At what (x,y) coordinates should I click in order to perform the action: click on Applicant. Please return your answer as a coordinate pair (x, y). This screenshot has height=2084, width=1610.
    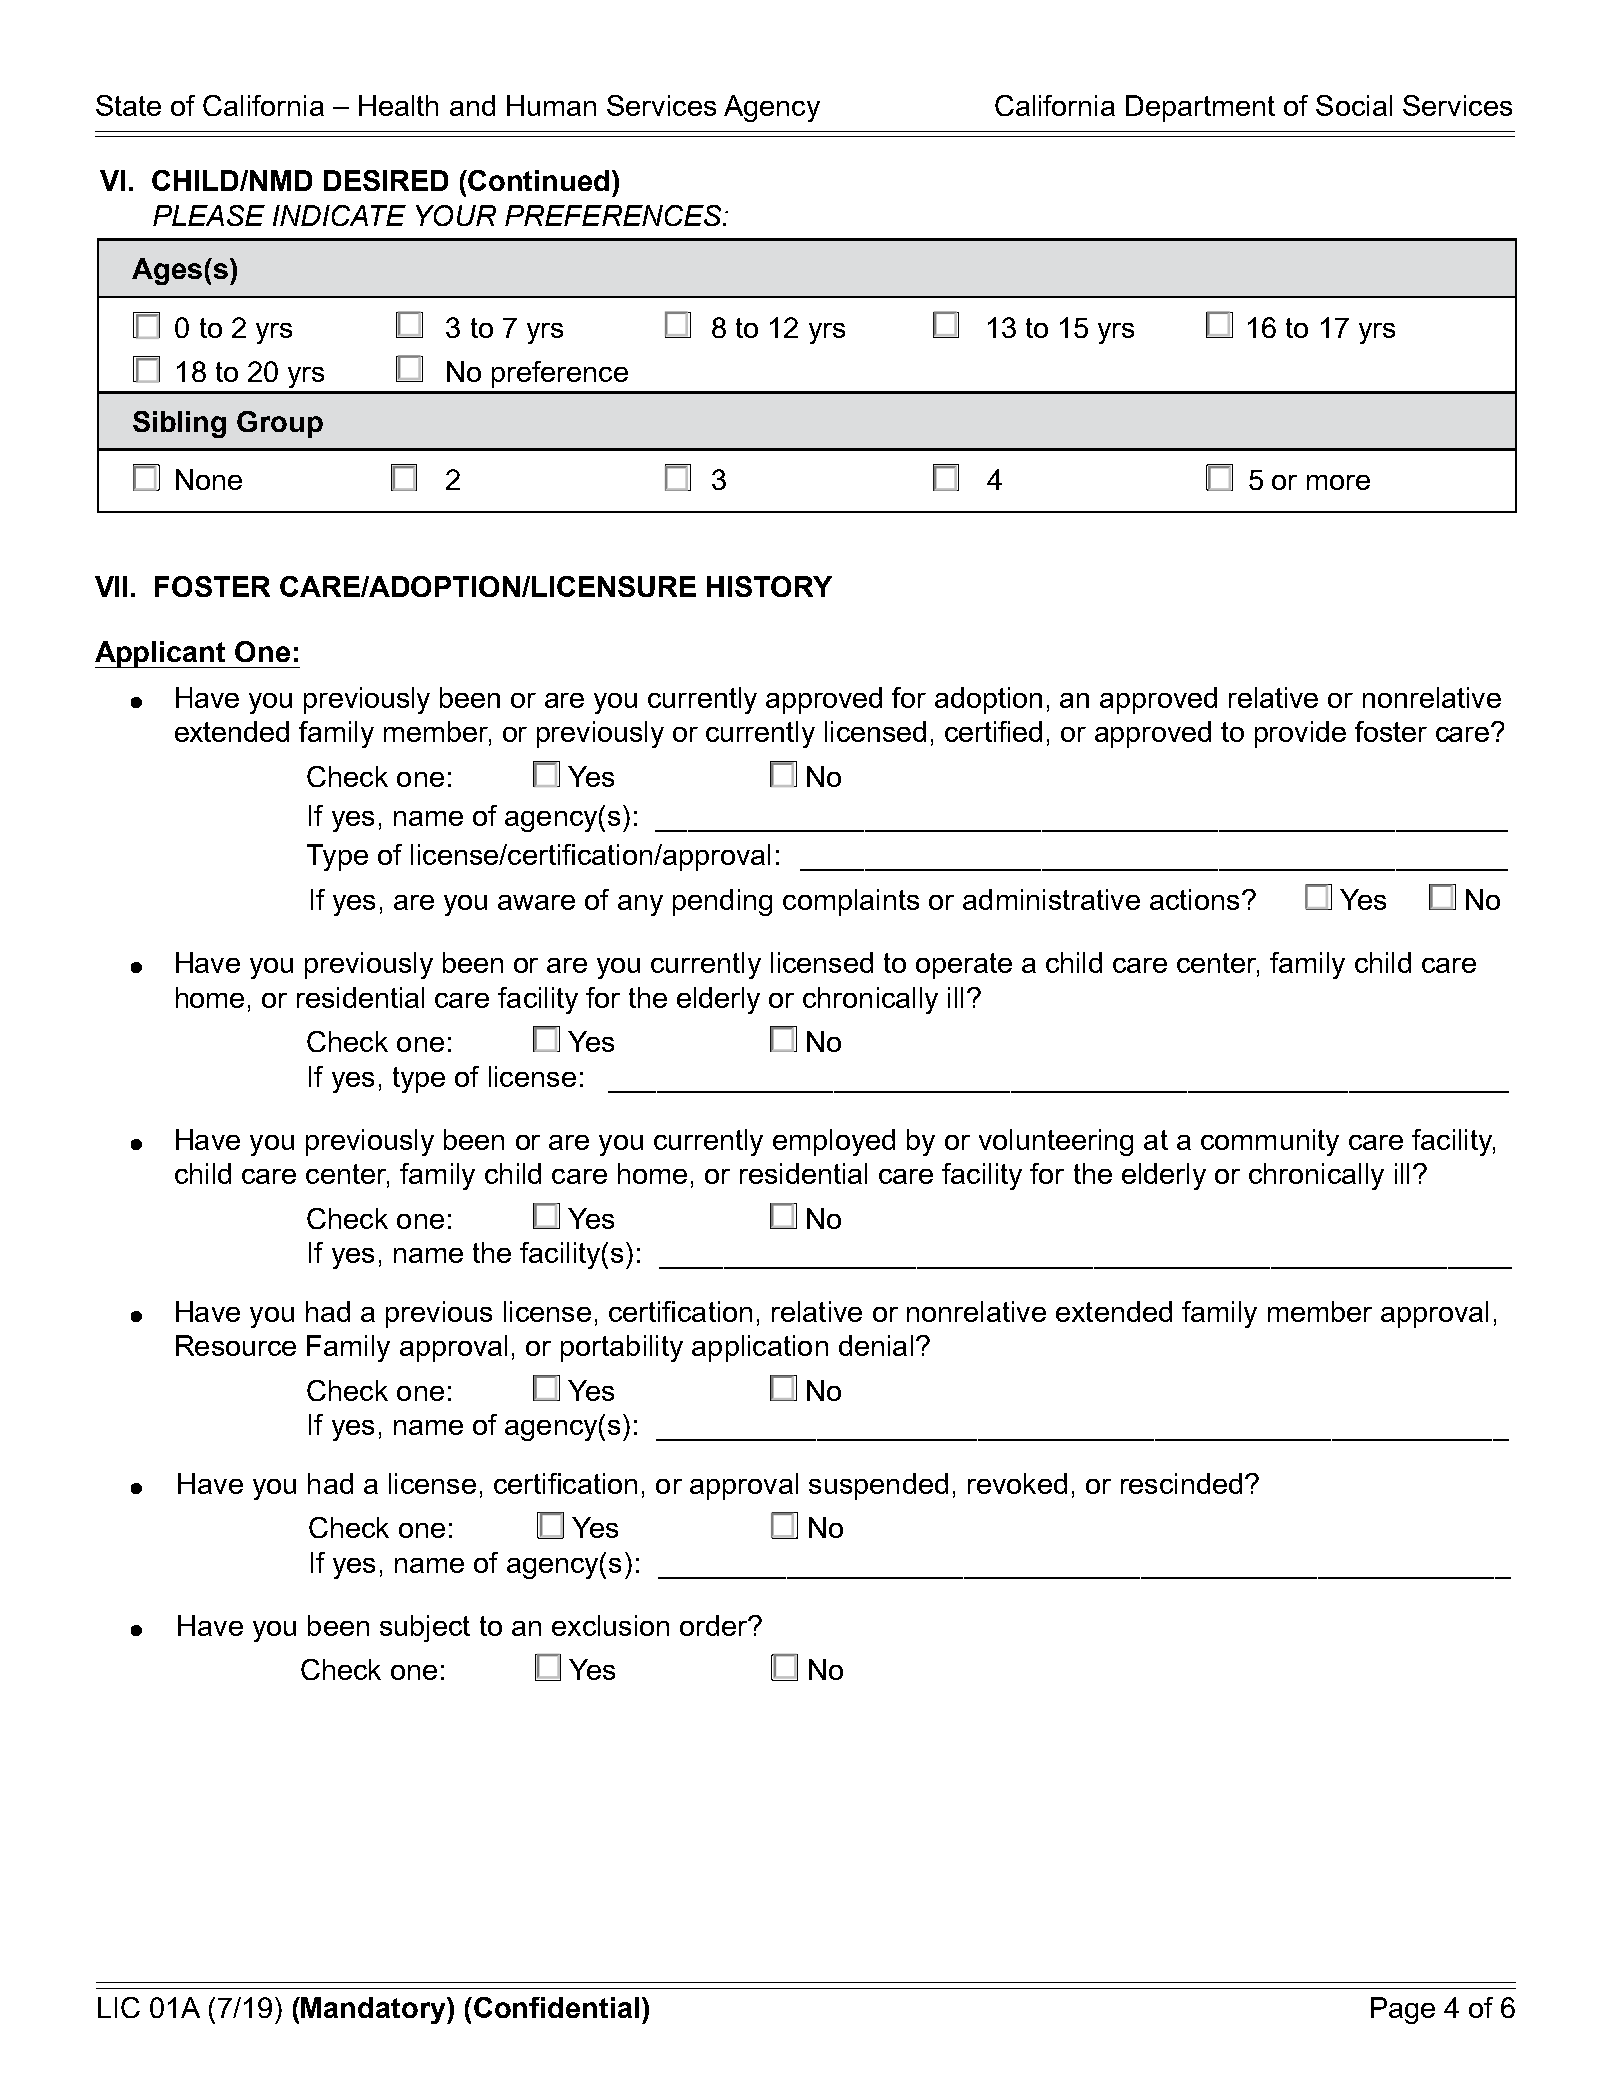
    Looking at the image, I should click on (162, 654).
